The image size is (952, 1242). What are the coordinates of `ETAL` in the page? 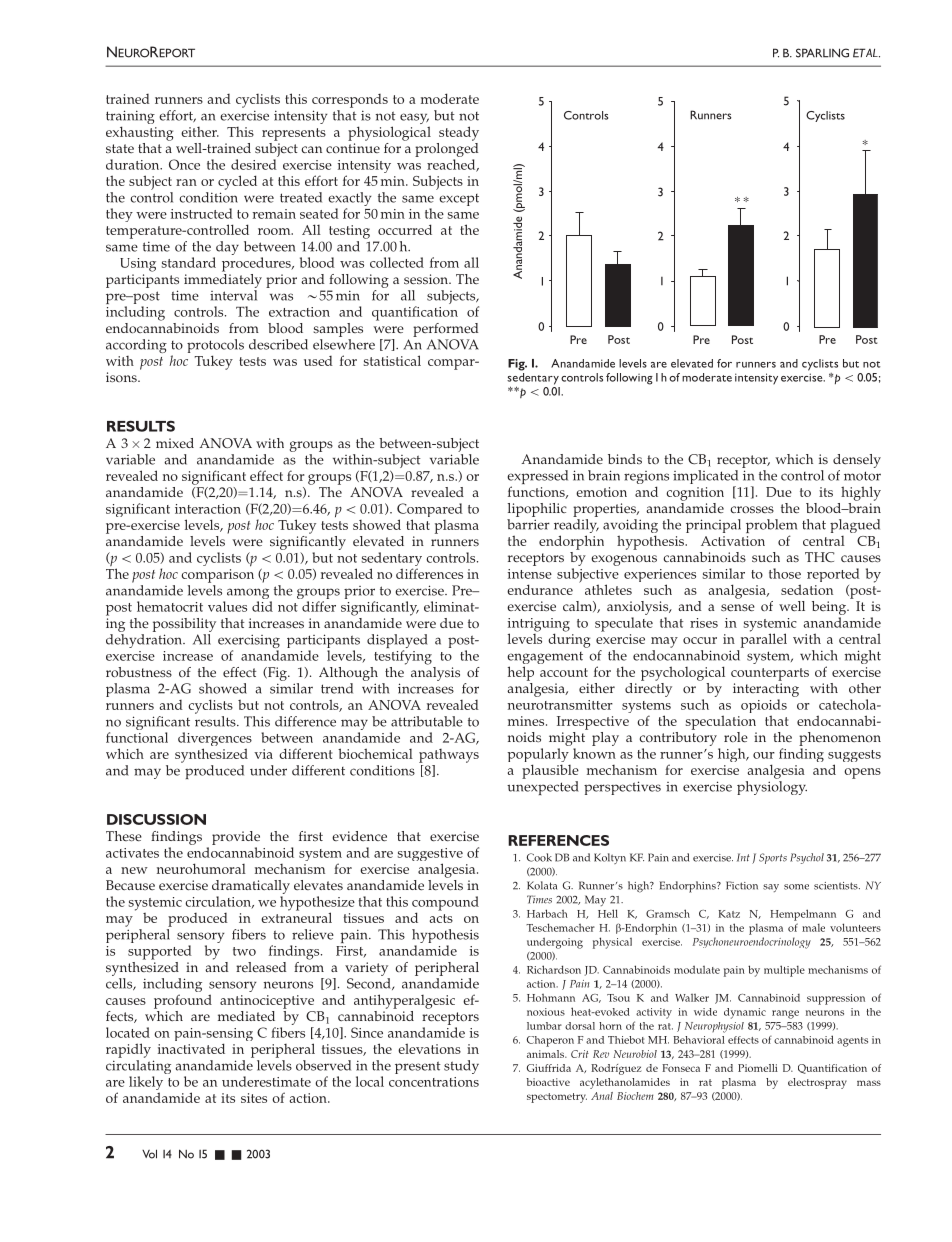 It's located at (866, 53).
